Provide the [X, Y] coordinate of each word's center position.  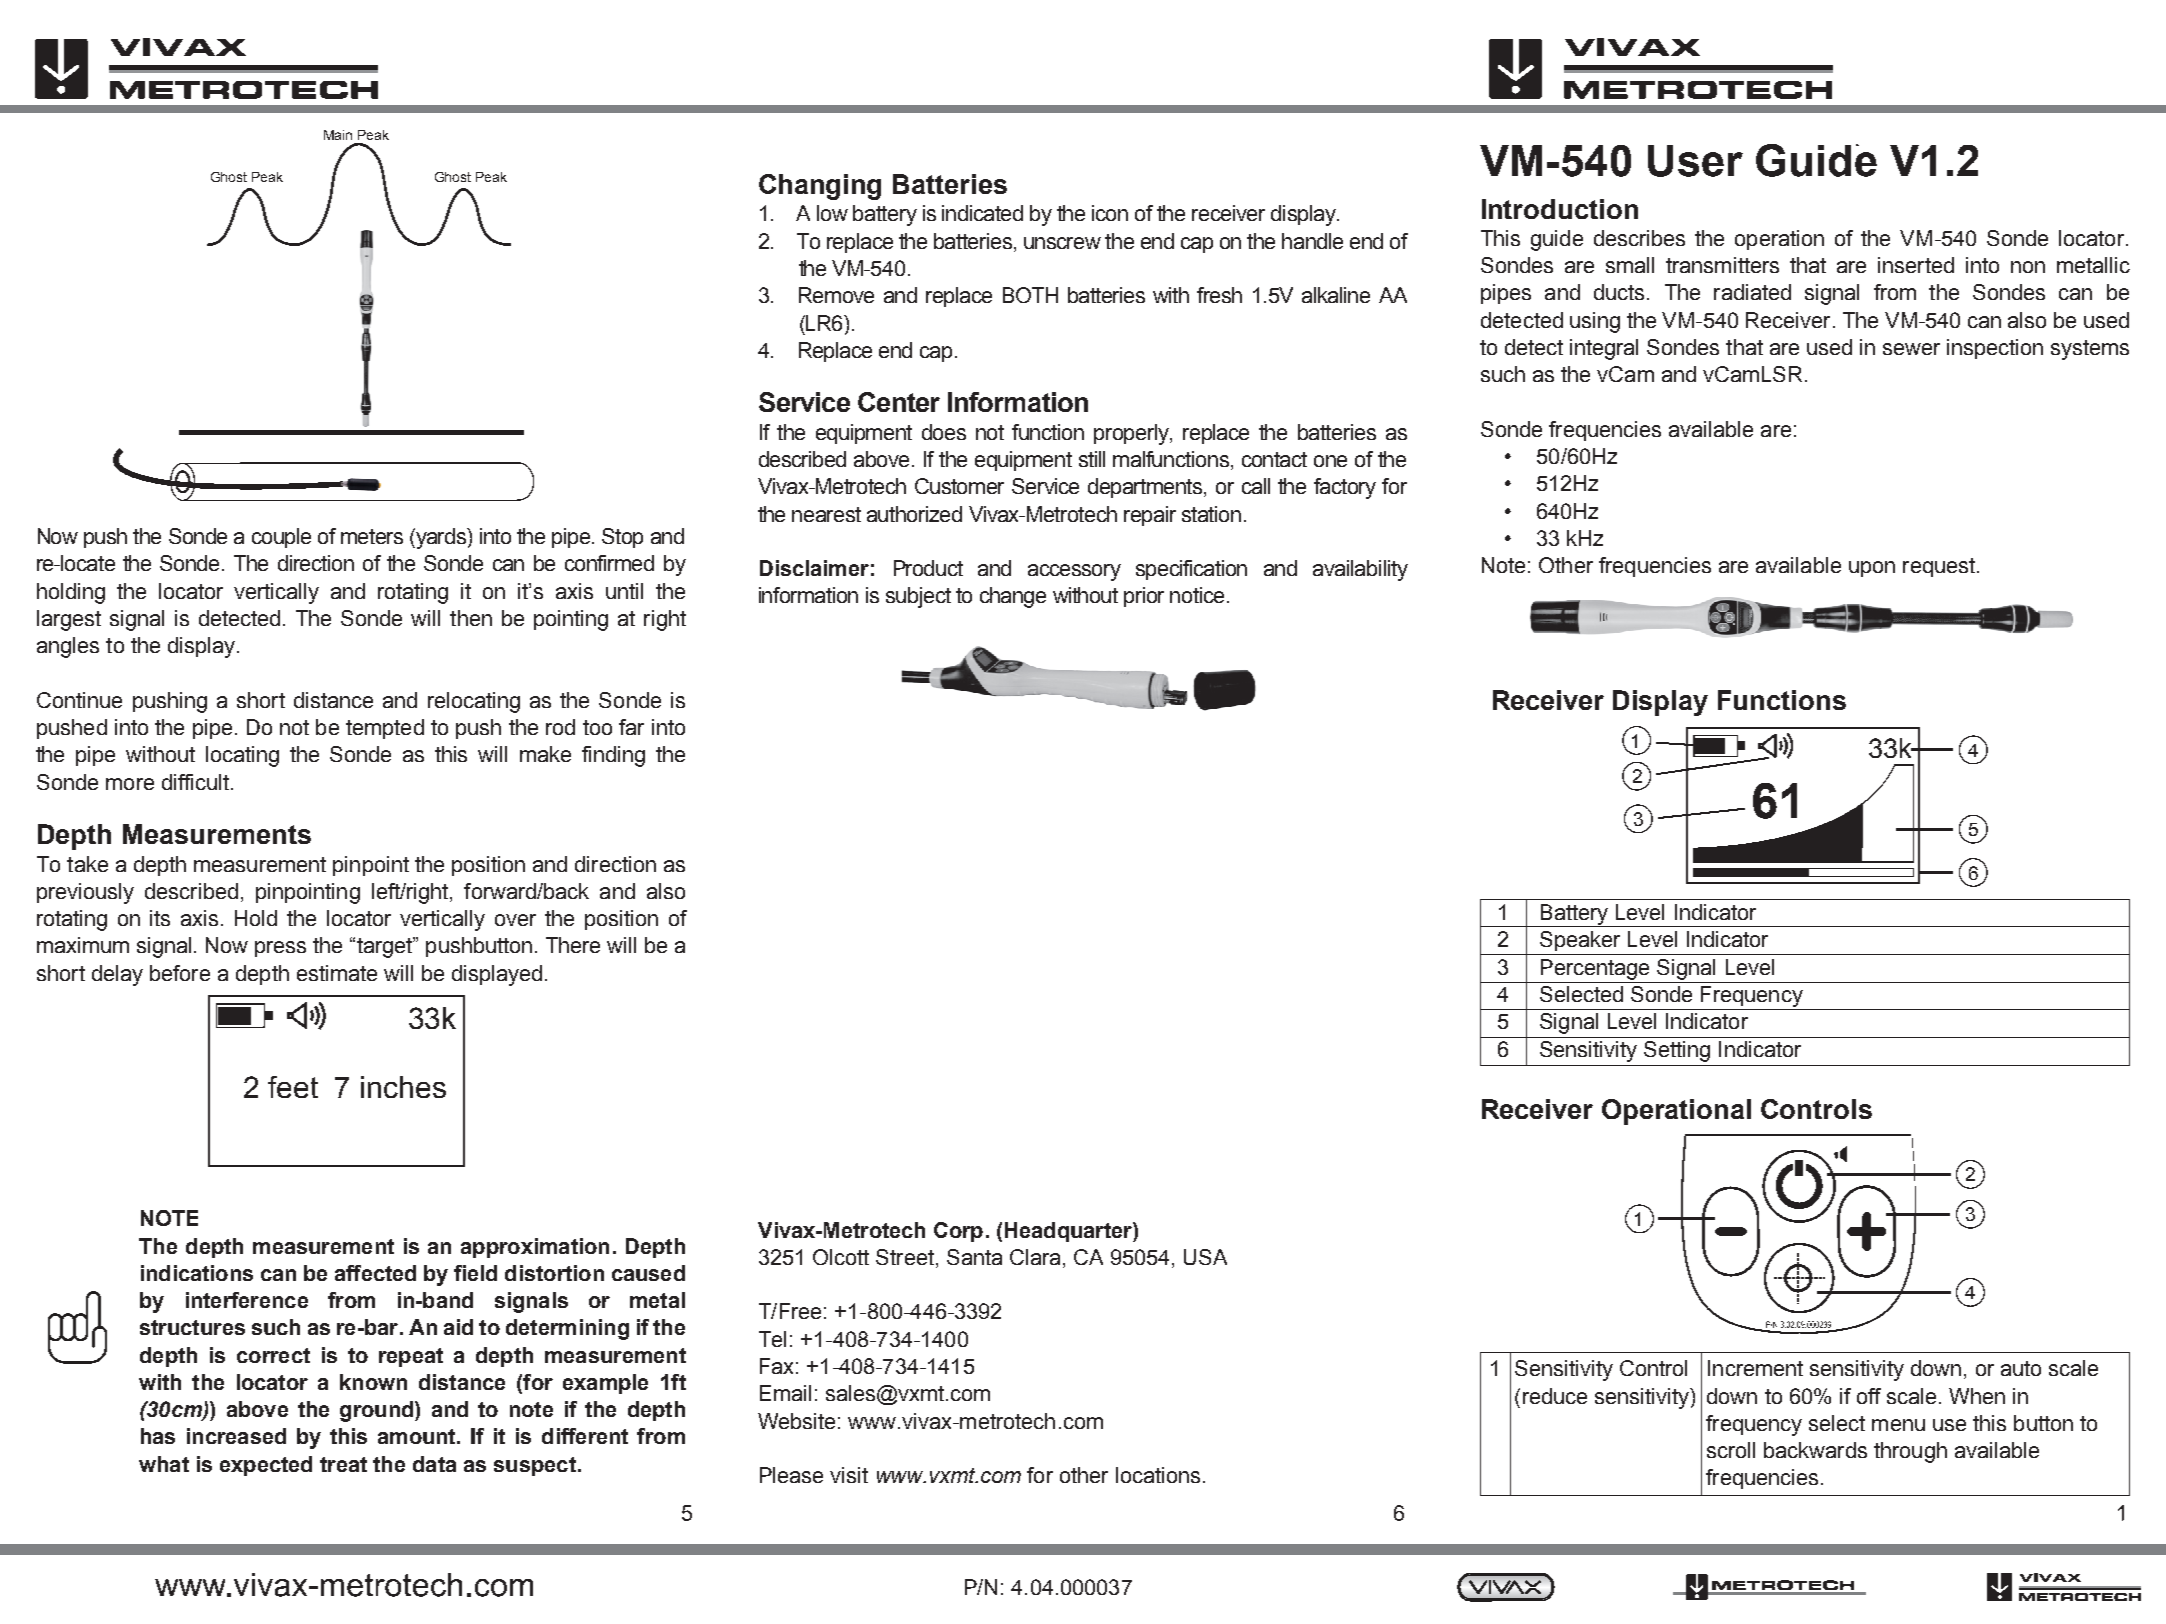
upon [1872, 569]
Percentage [1595, 969]
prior [1144, 597]
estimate [337, 973]
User [1695, 161]
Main [338, 135]
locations [1158, 1475]
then [471, 618]
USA [1205, 1257]
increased [236, 1436]
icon [1110, 213]
